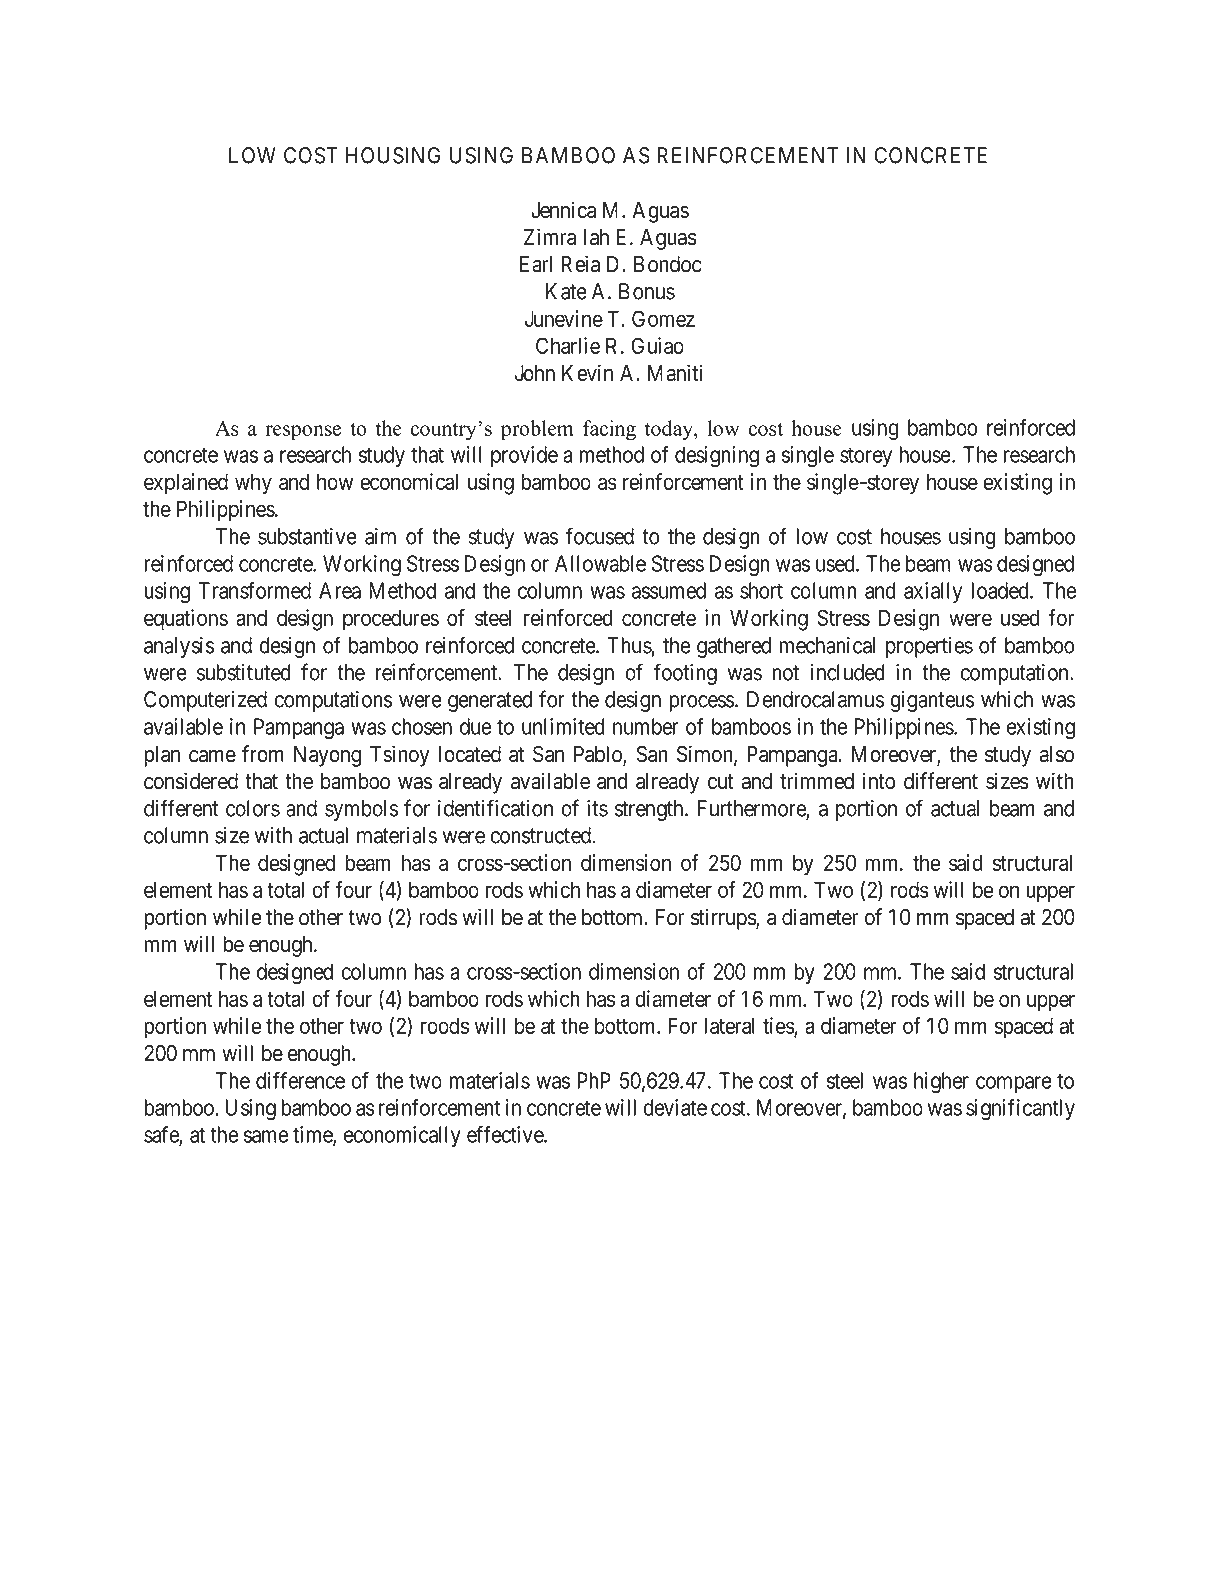  What do you see at coordinates (647, 291) in the page?
I see `Bonus` at bounding box center [647, 291].
